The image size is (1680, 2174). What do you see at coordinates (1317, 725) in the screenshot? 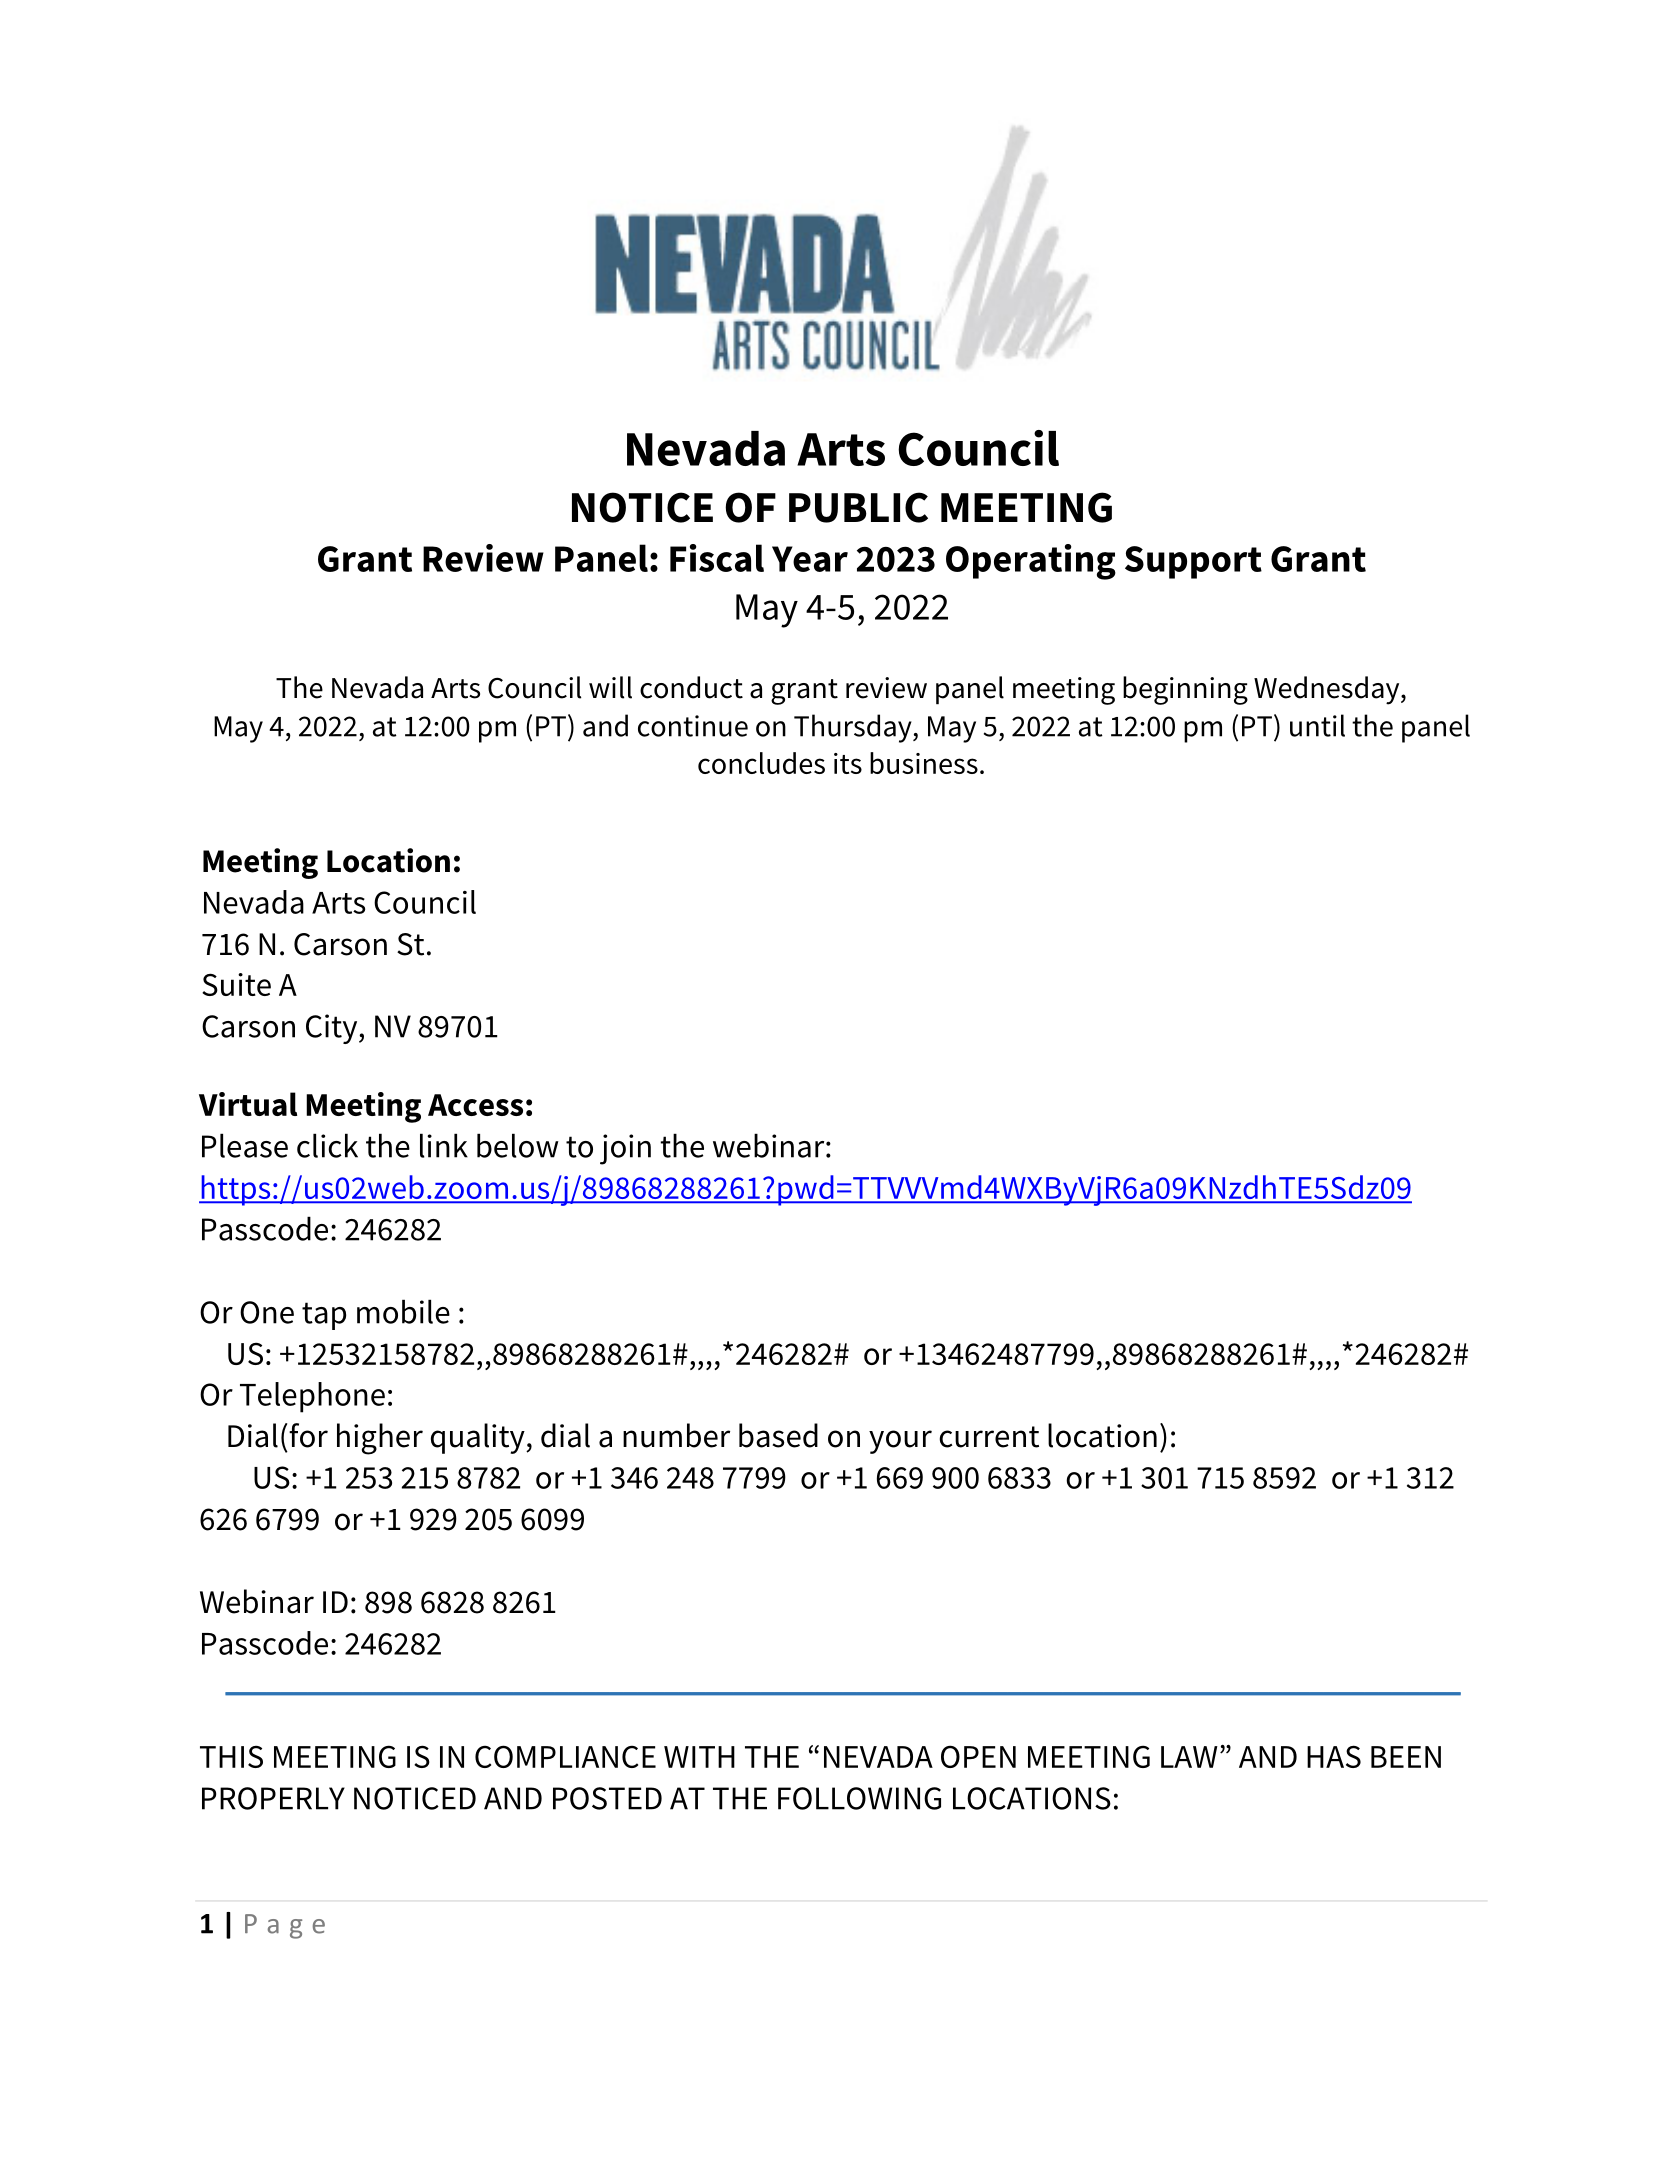
I see `until` at bounding box center [1317, 725].
